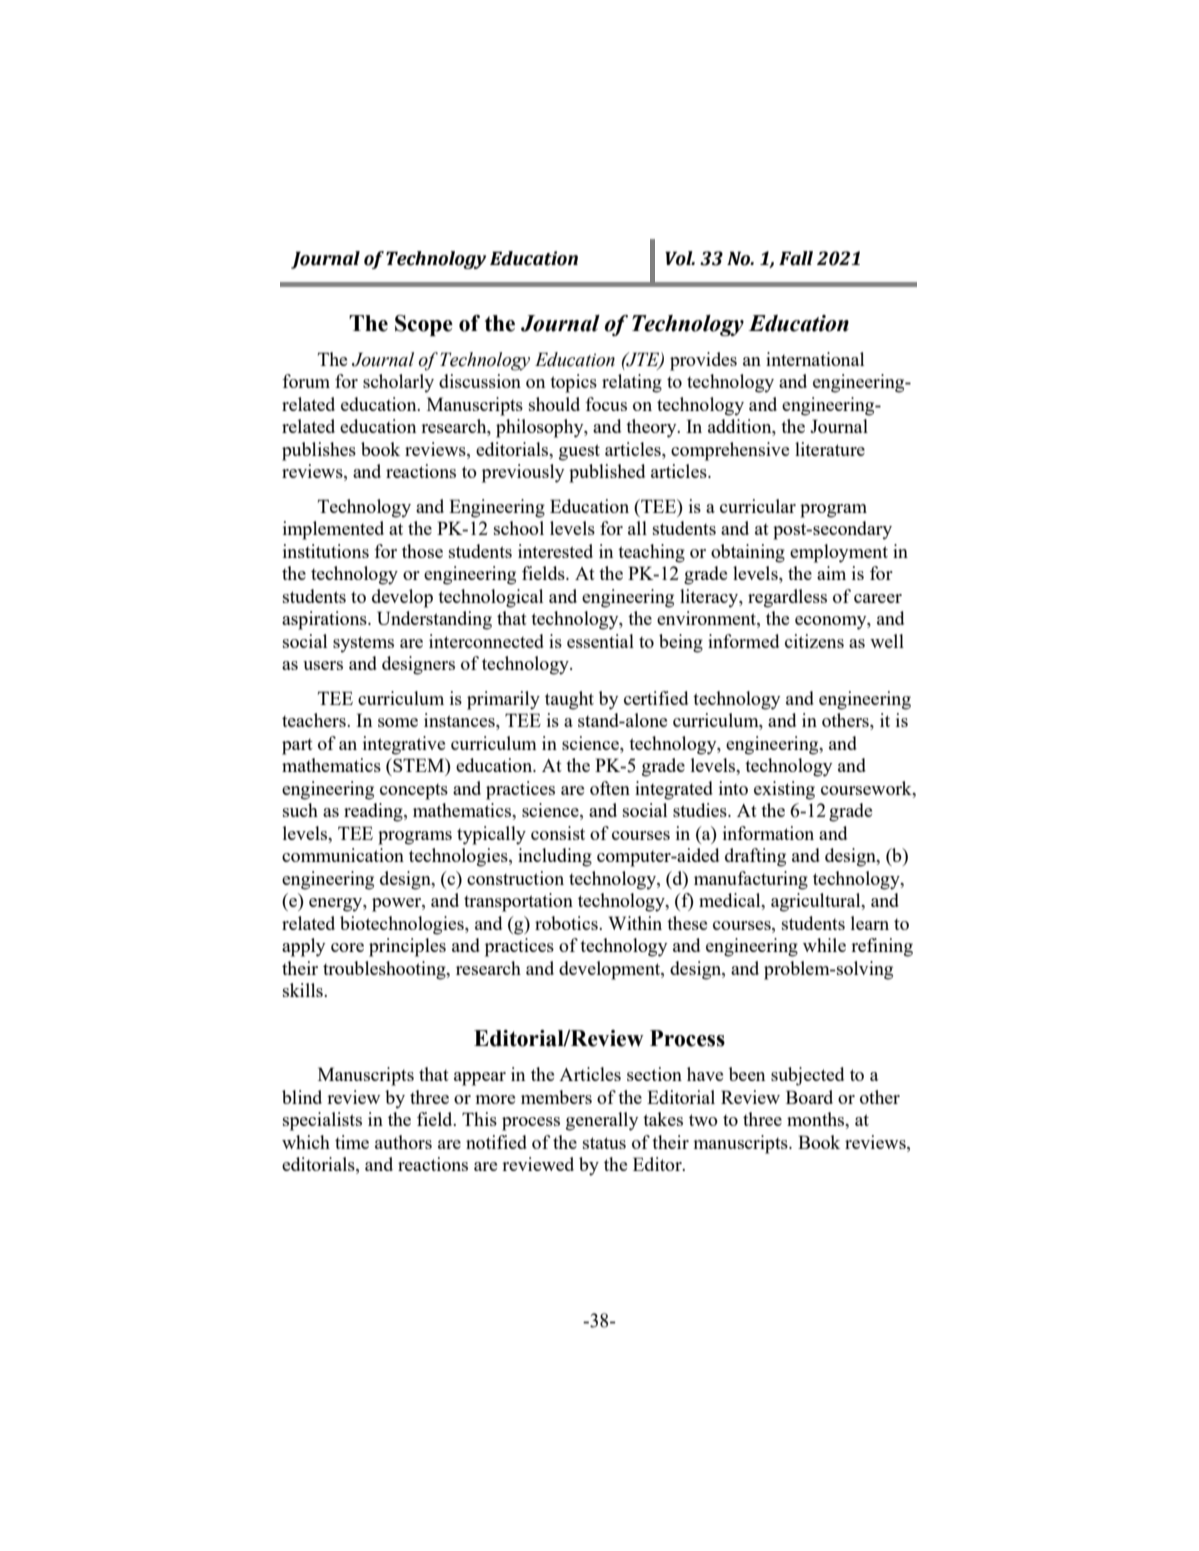  Describe the element at coordinates (424, 325) in the screenshot. I see `Scope` at that location.
